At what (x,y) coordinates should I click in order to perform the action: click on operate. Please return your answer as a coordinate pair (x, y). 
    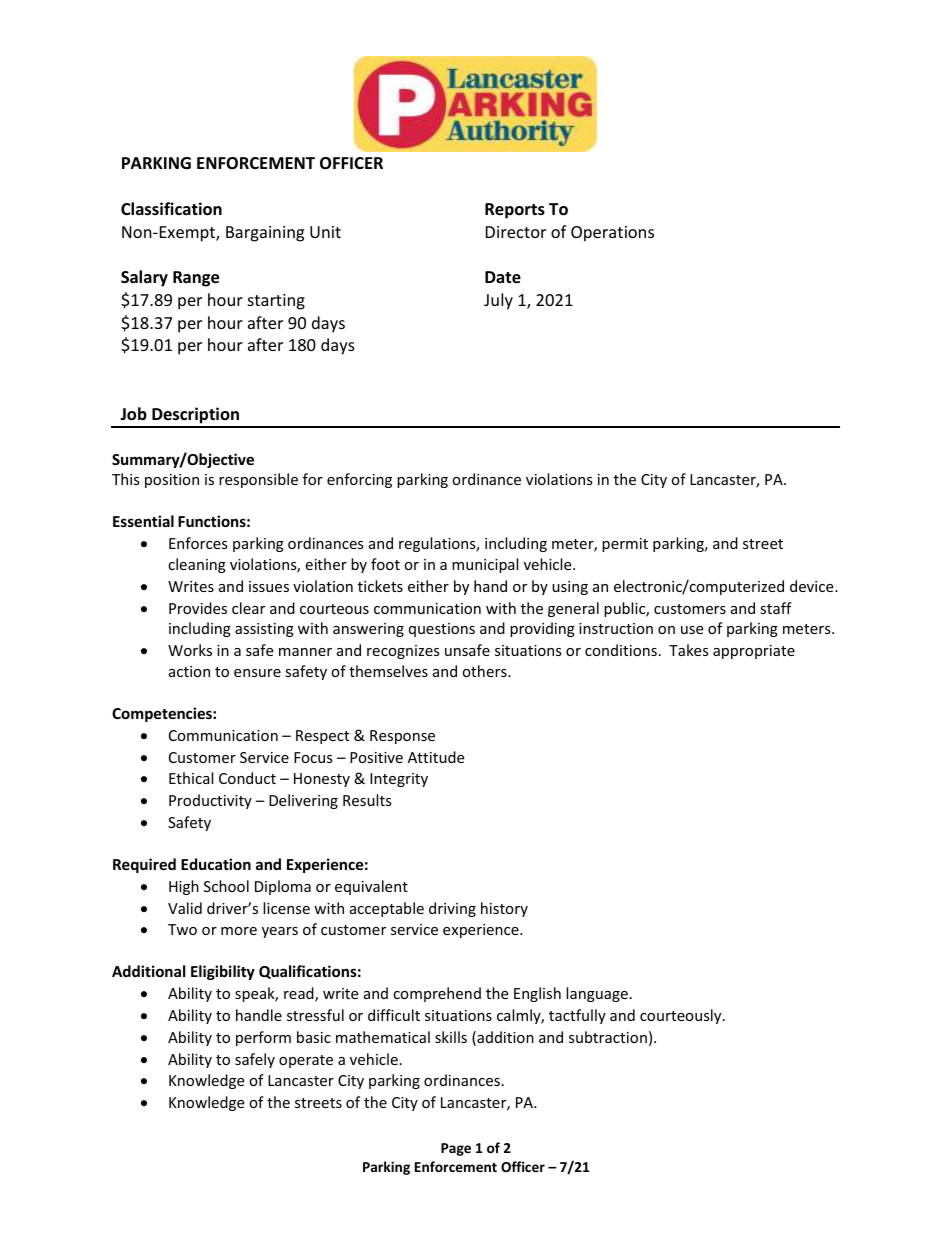
    Looking at the image, I should click on (306, 1061).
